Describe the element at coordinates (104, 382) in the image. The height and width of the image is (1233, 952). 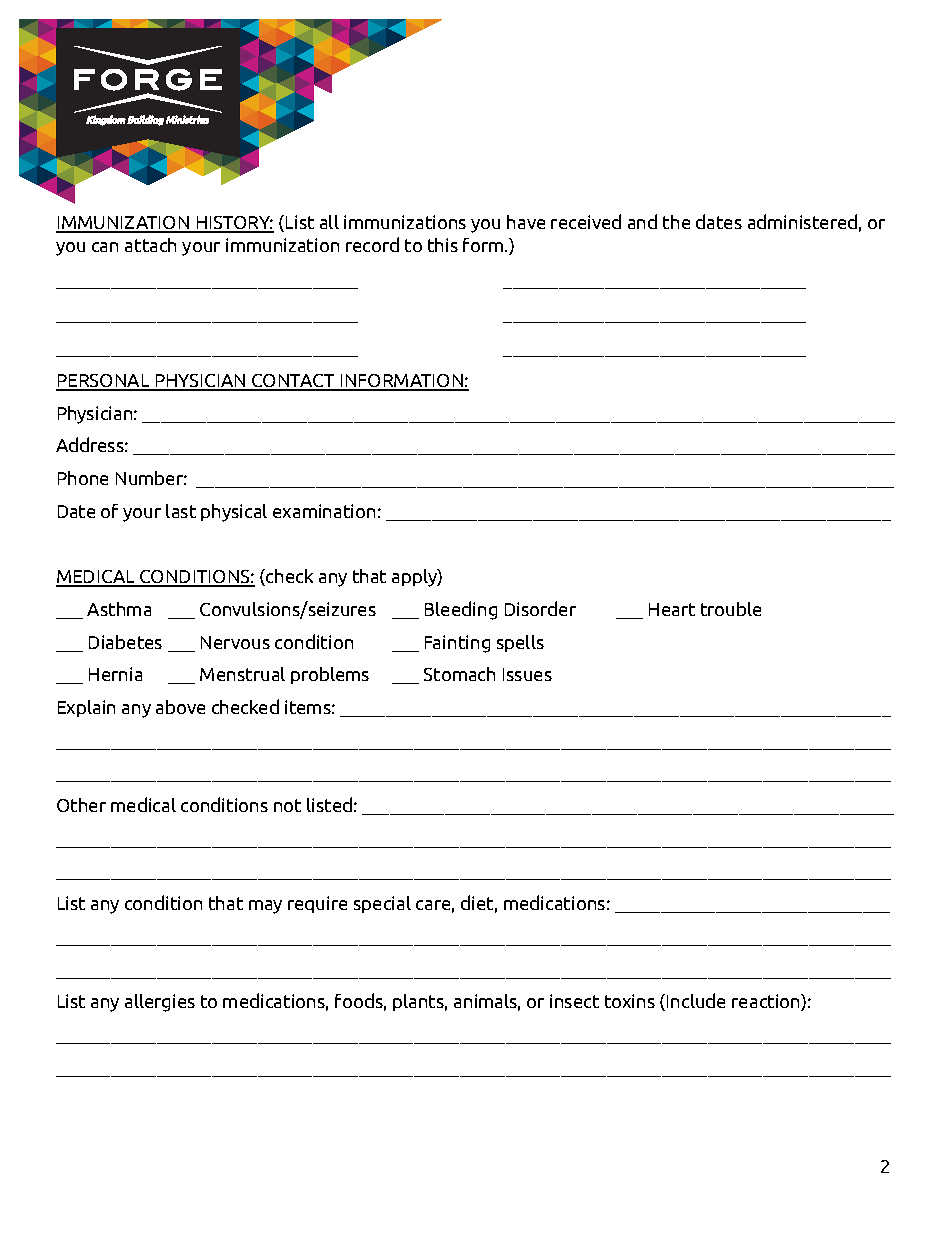
I see `PERSONAL` at that location.
